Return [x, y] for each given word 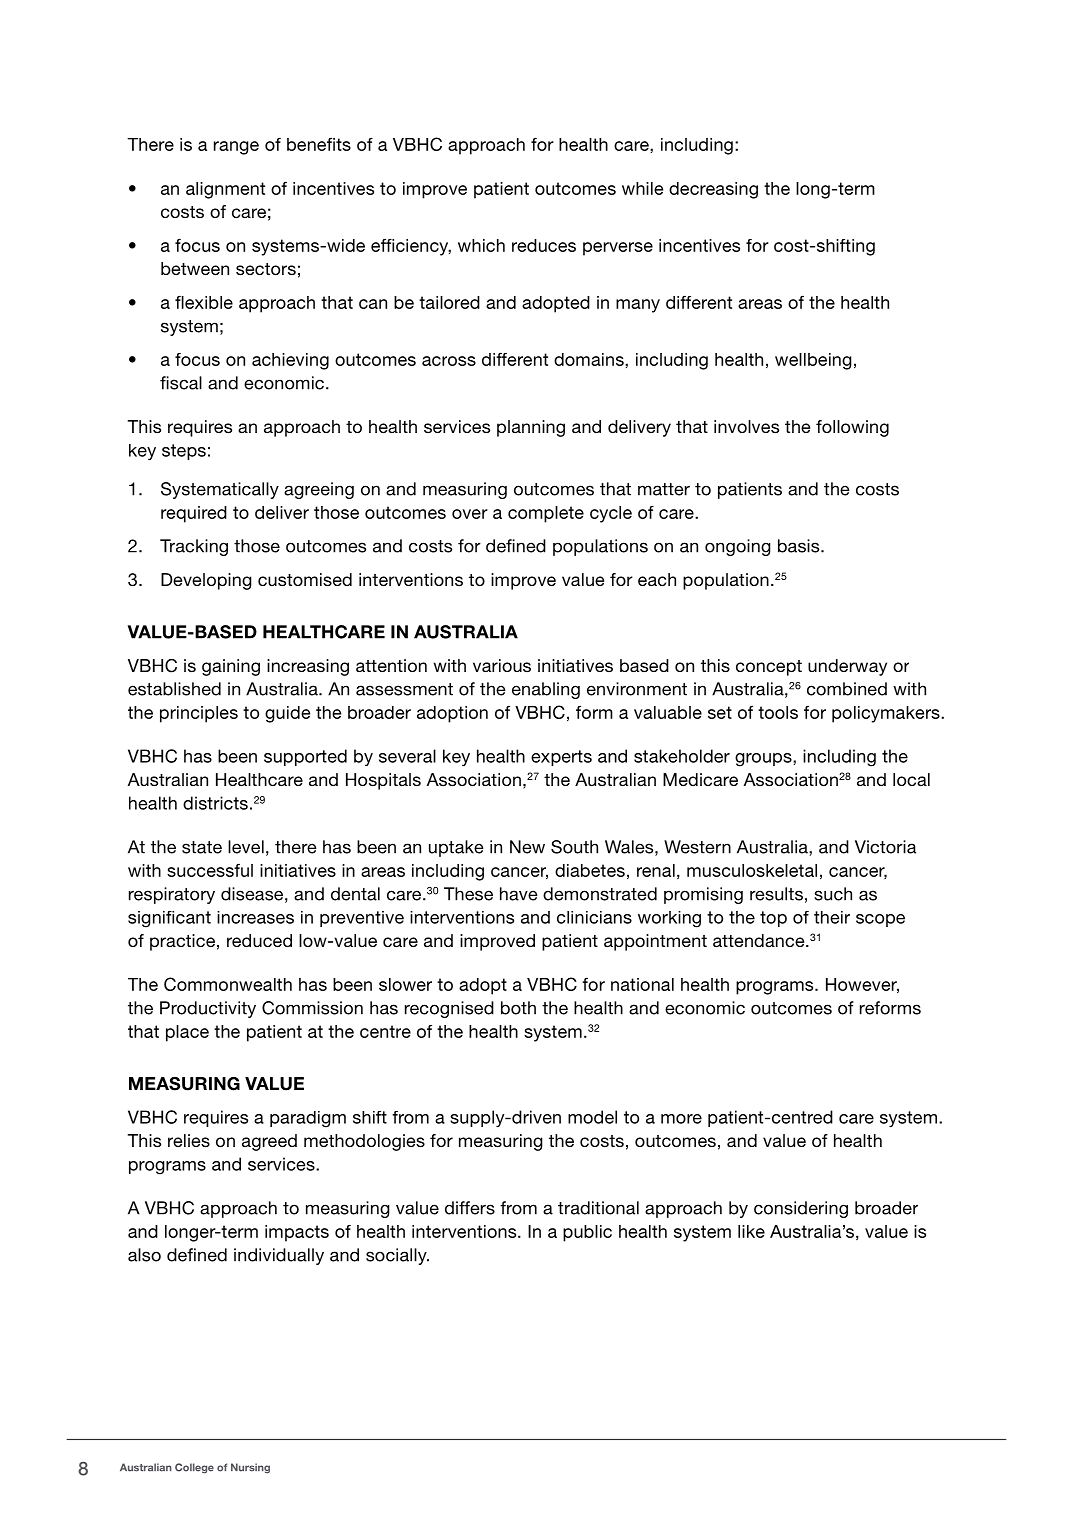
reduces [544, 245]
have [519, 894]
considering [801, 1209]
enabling [546, 690]
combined [847, 689]
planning [531, 428]
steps [184, 452]
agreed [269, 1142]
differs [470, 1208]
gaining [231, 667]
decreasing [713, 190]
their [832, 917]
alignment [225, 190]
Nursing [250, 1468]
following [852, 428]
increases [255, 917]
